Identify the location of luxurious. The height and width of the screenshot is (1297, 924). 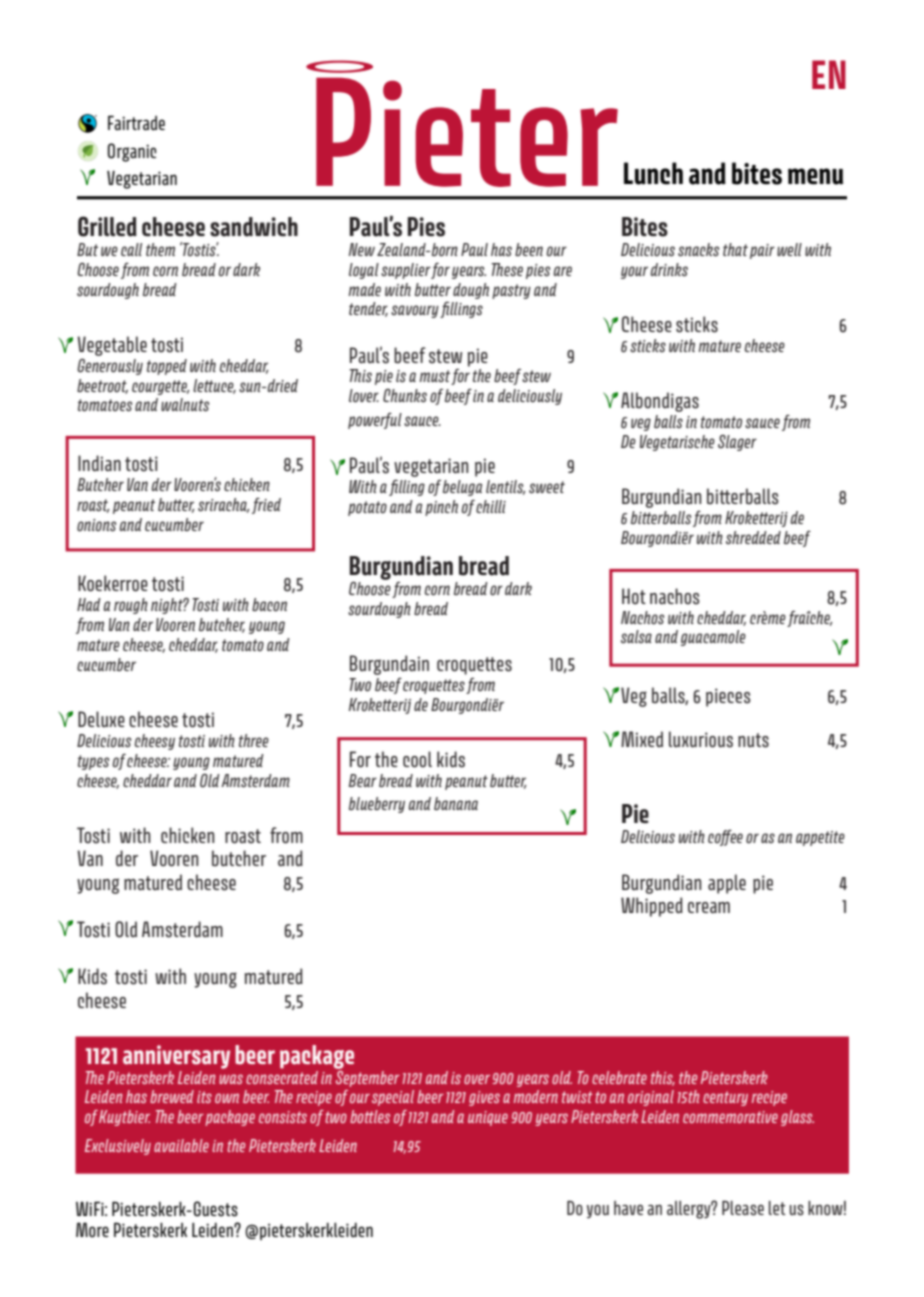
(701, 739).
